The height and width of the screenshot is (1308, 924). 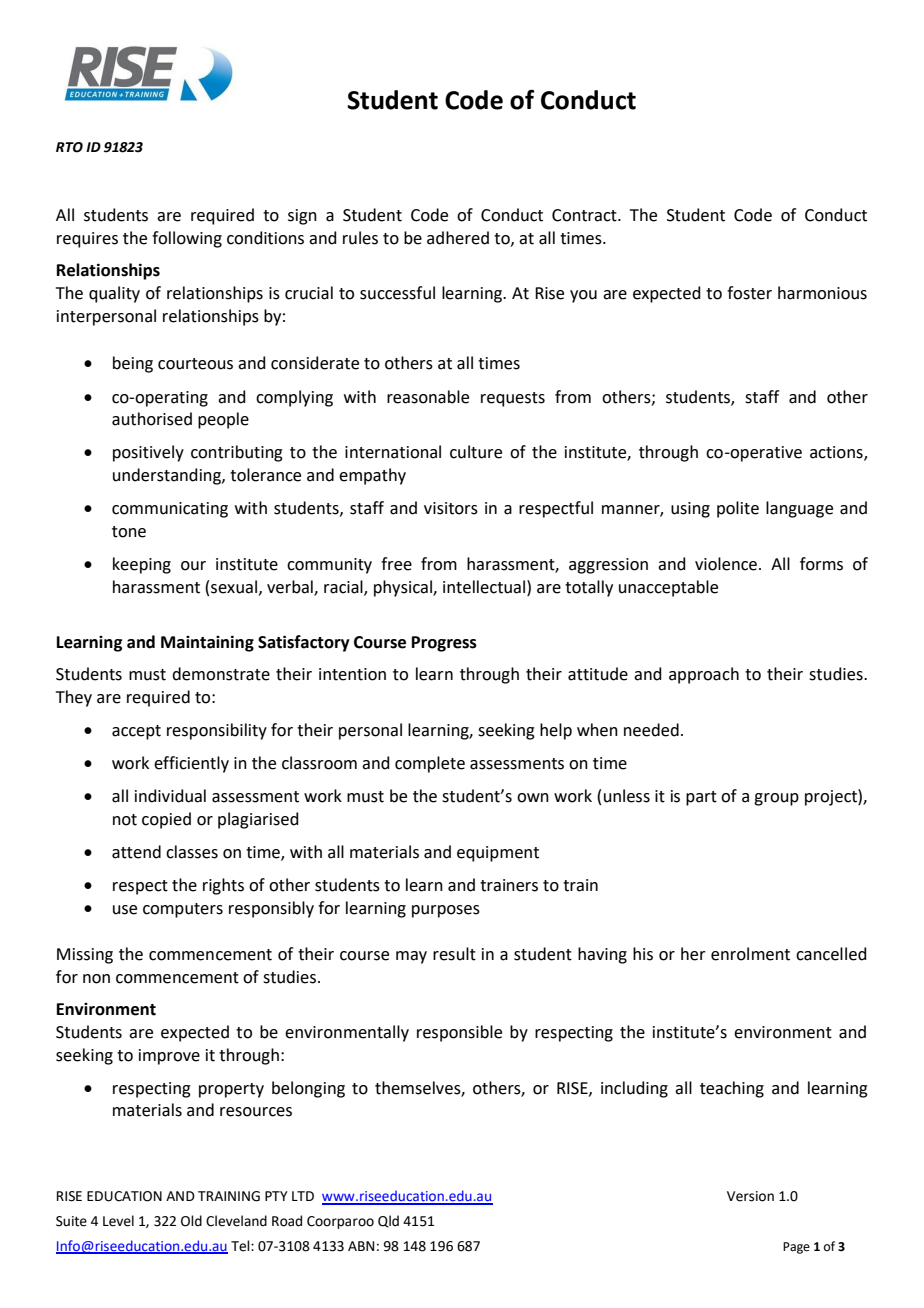 I want to click on Version, so click(x=750, y=1196).
